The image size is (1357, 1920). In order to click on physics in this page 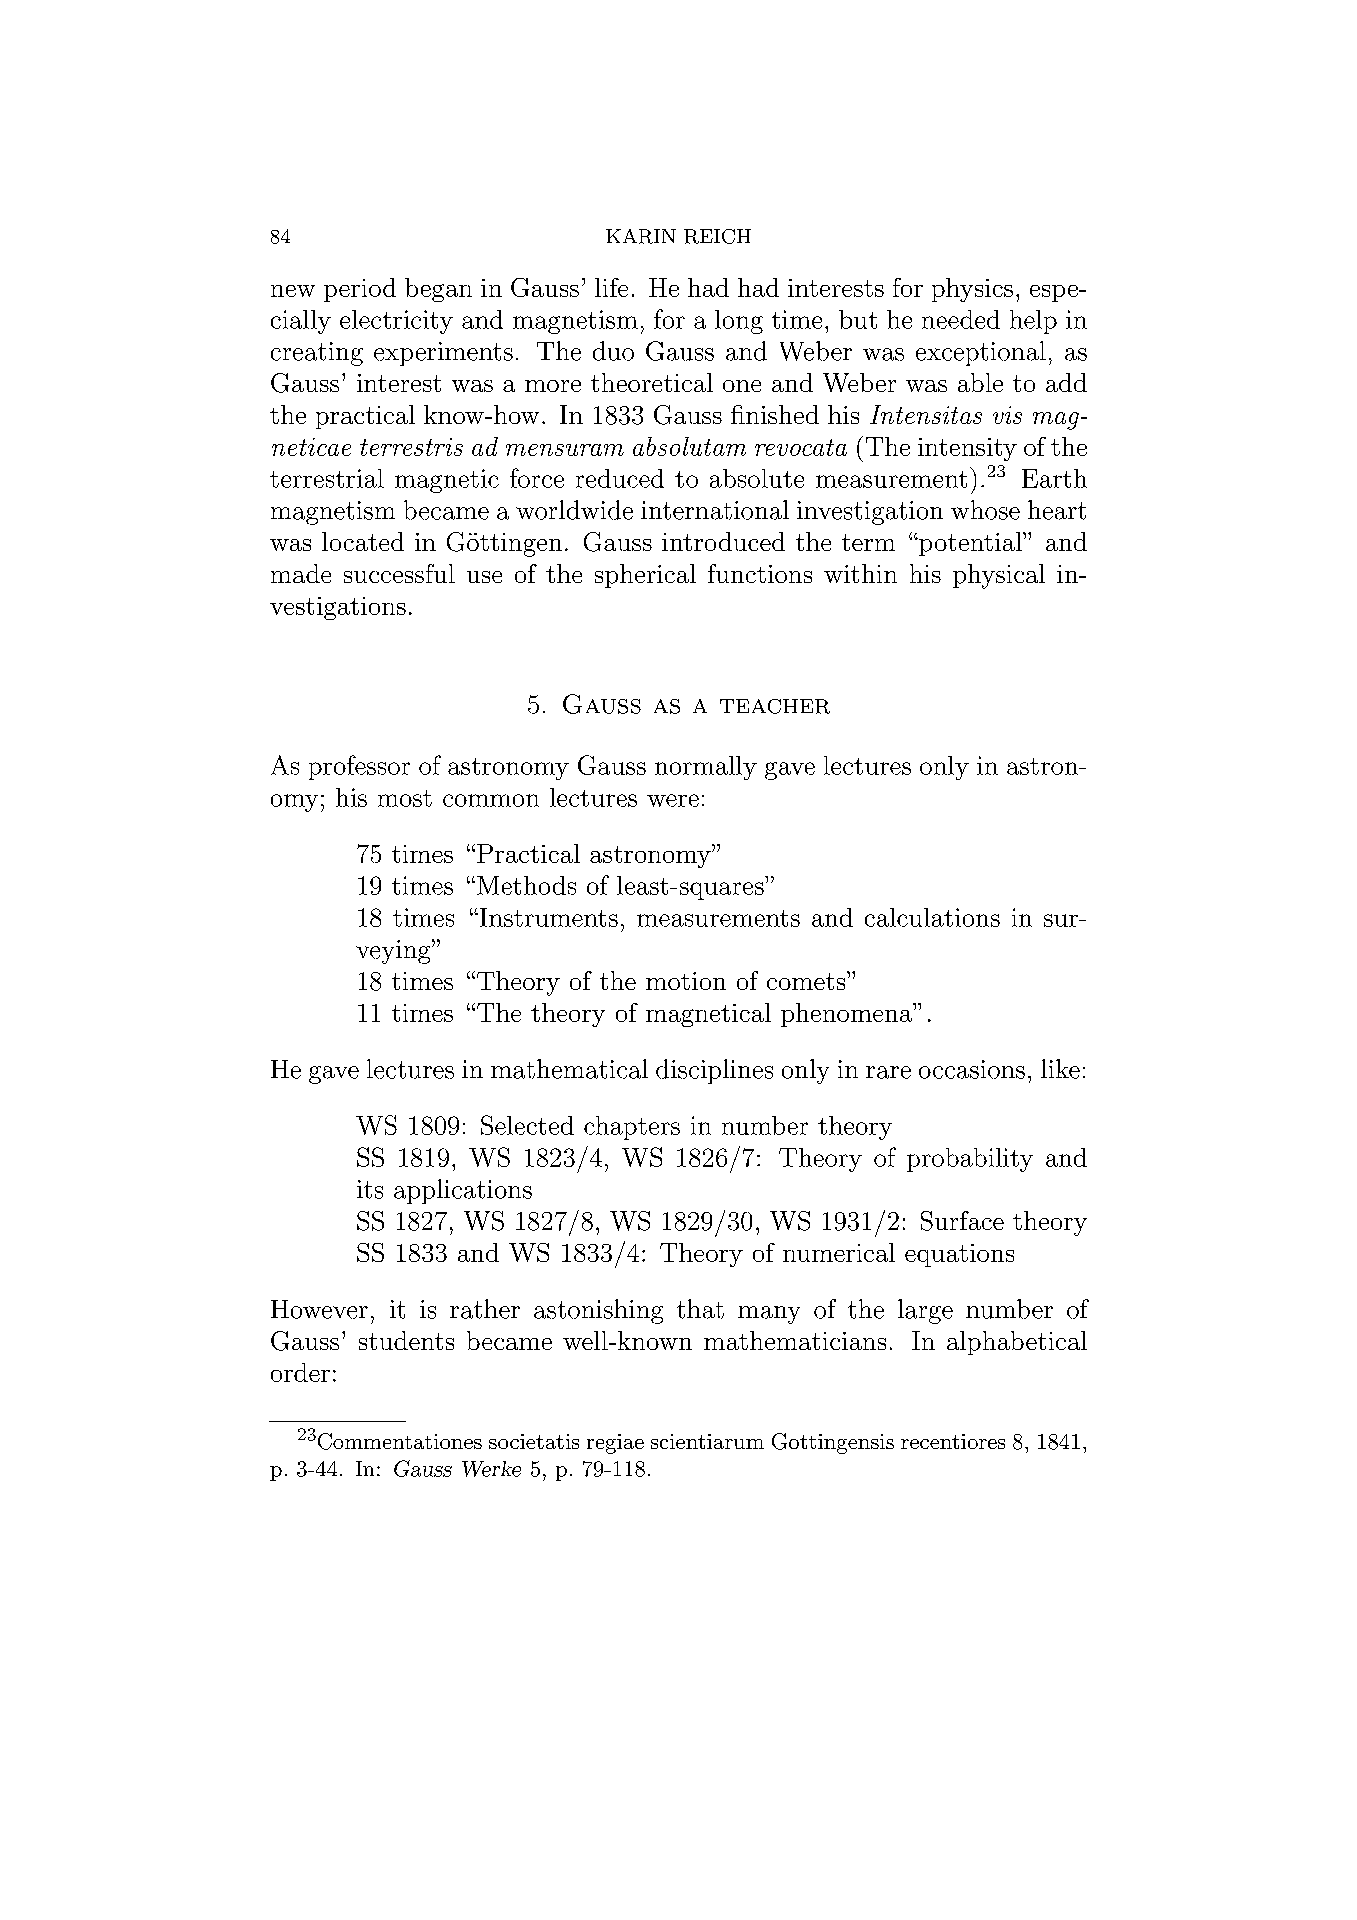, I will do `click(972, 290)`.
